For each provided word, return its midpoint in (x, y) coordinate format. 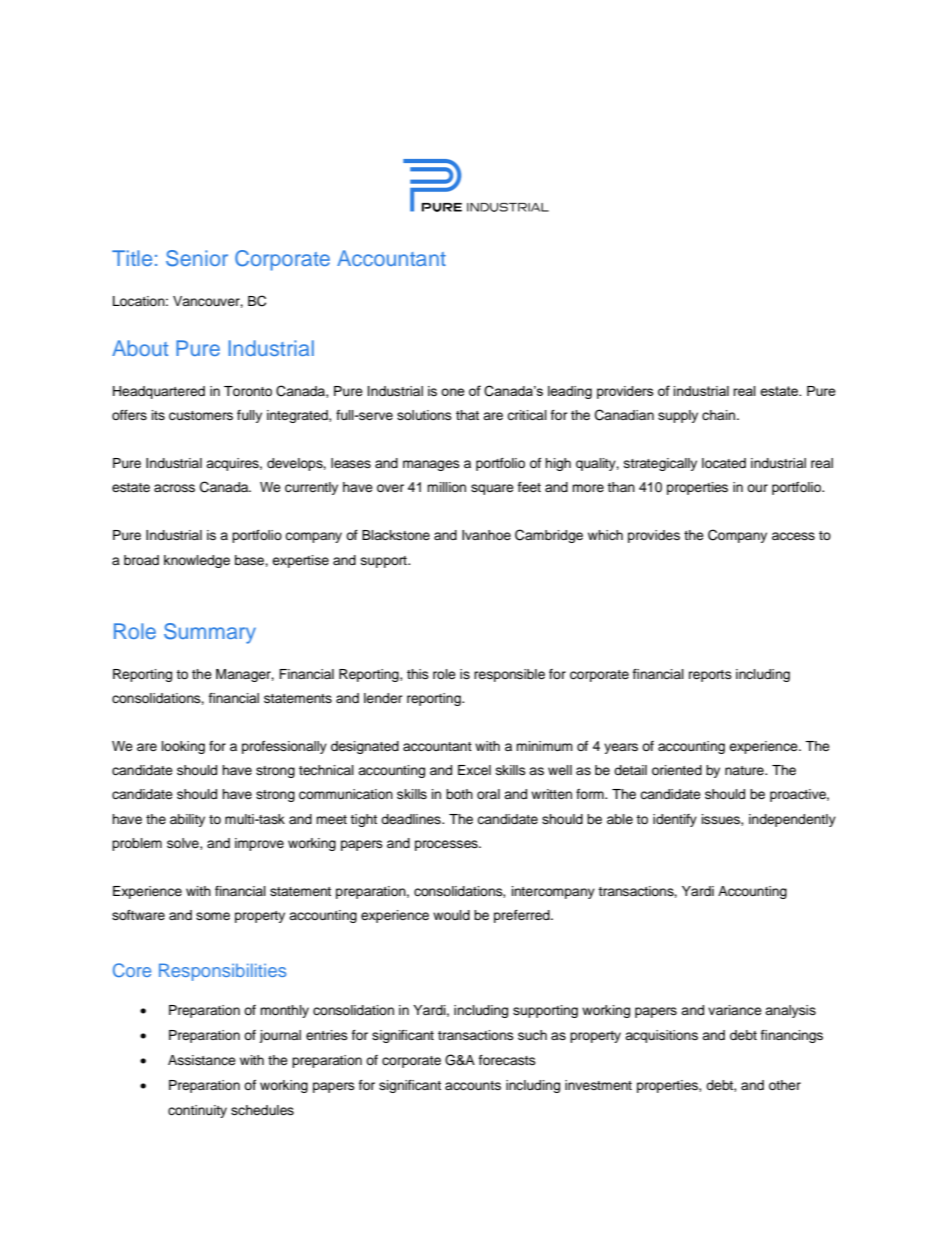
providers (625, 392)
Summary (210, 633)
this (418, 674)
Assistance (202, 1060)
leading (570, 392)
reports (710, 676)
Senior (197, 258)
